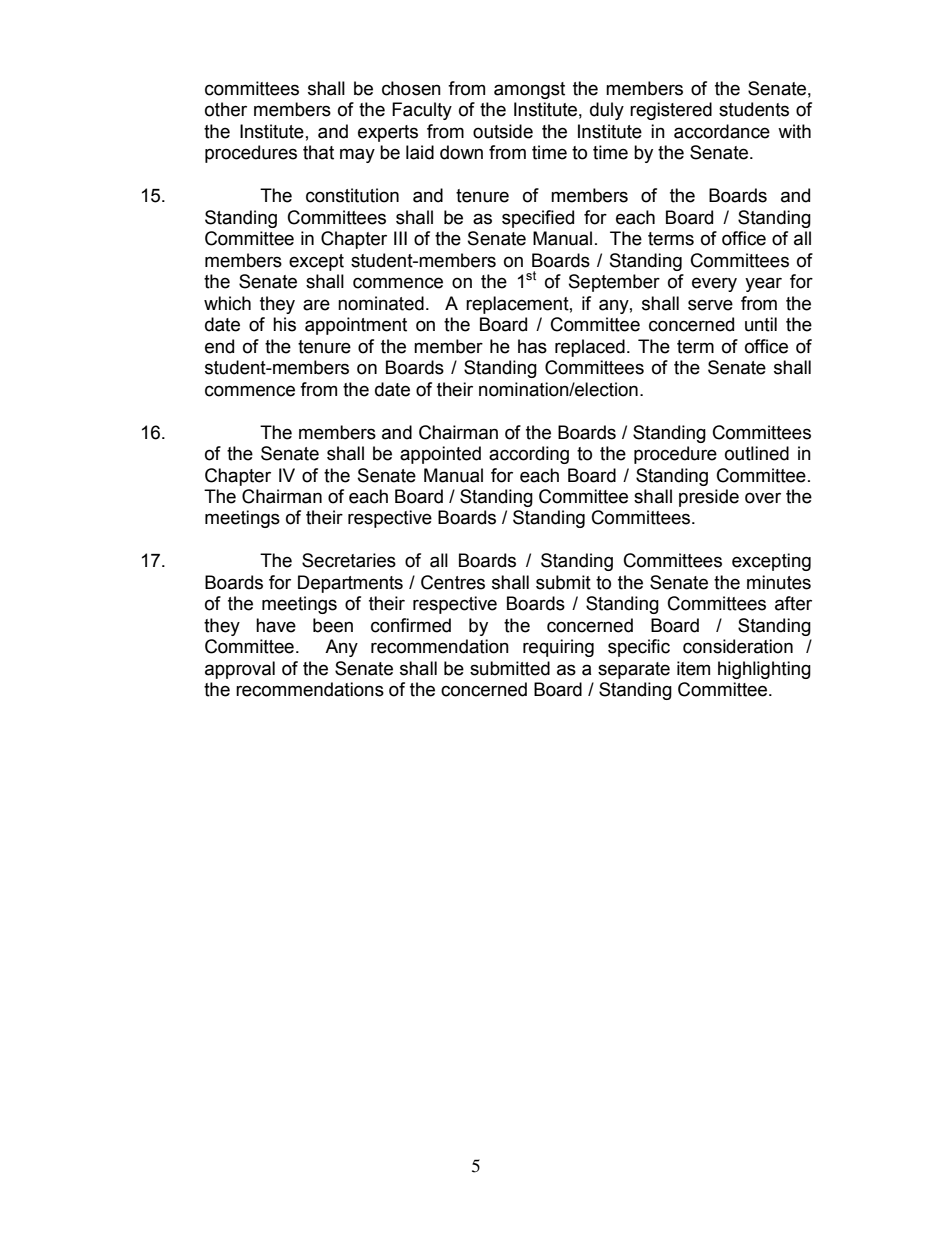  I want to click on until, so click(761, 324).
